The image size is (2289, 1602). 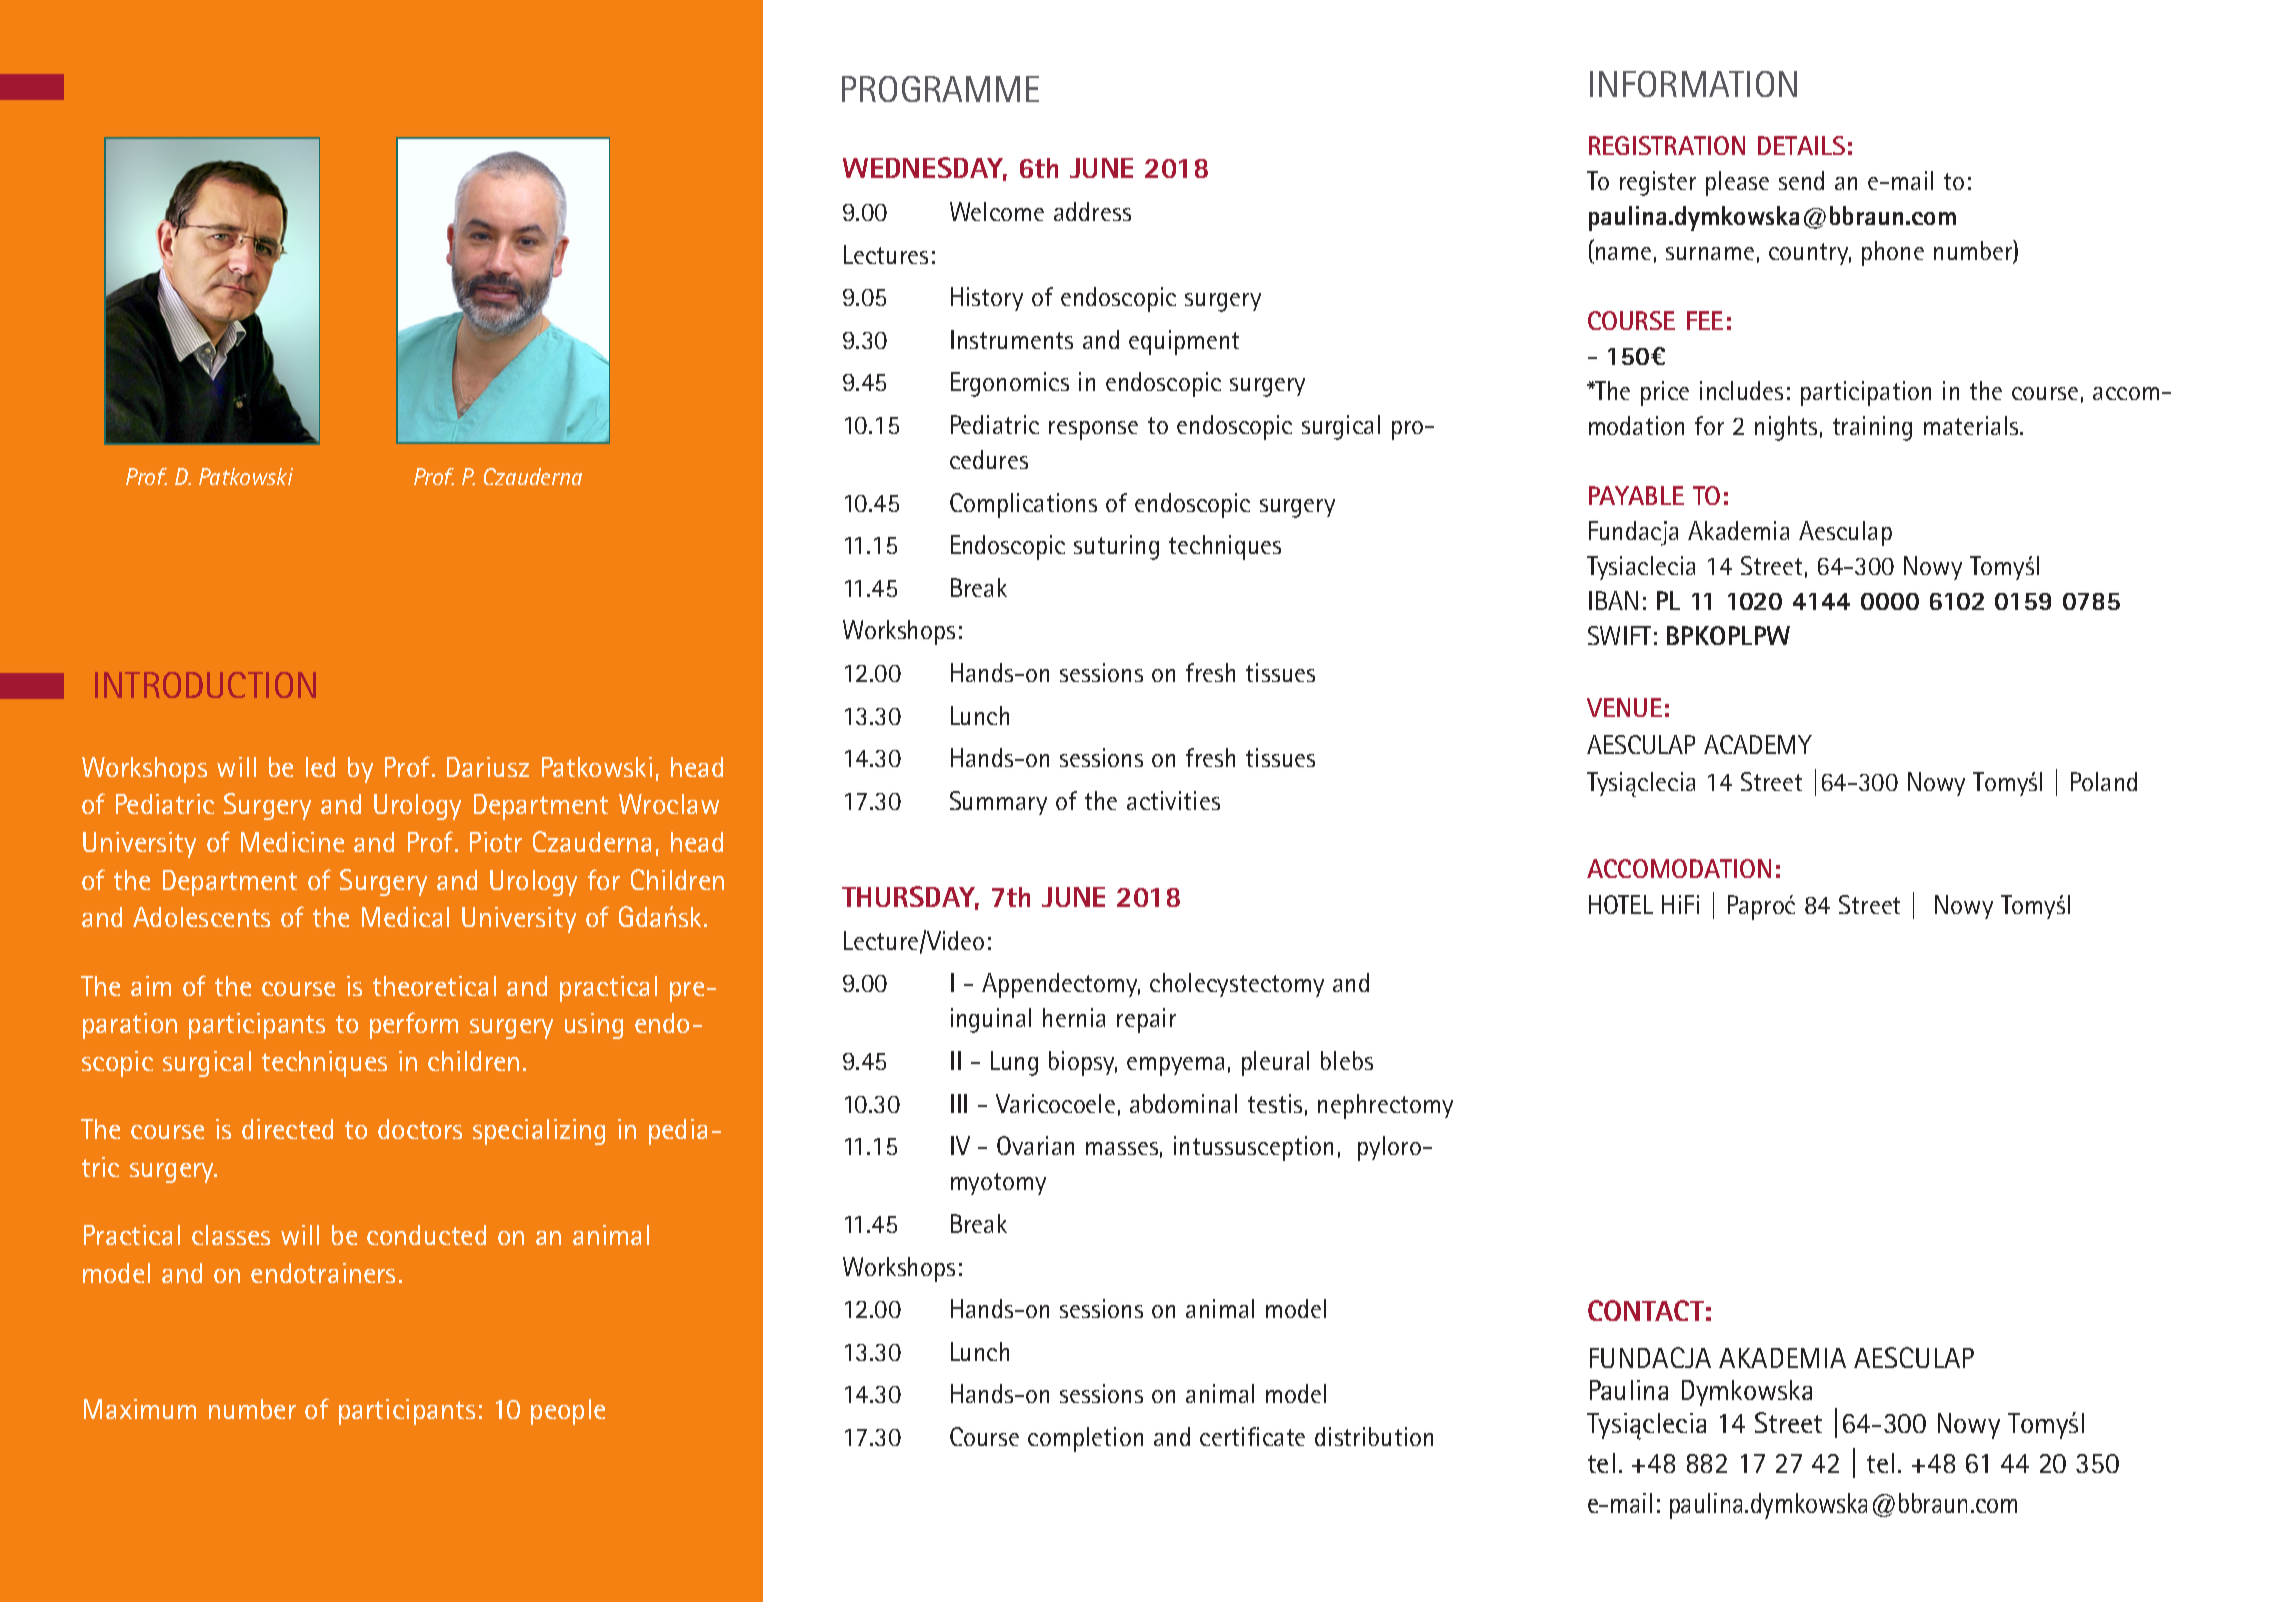 What do you see at coordinates (1173, 800) in the screenshot?
I see `activities` at bounding box center [1173, 800].
